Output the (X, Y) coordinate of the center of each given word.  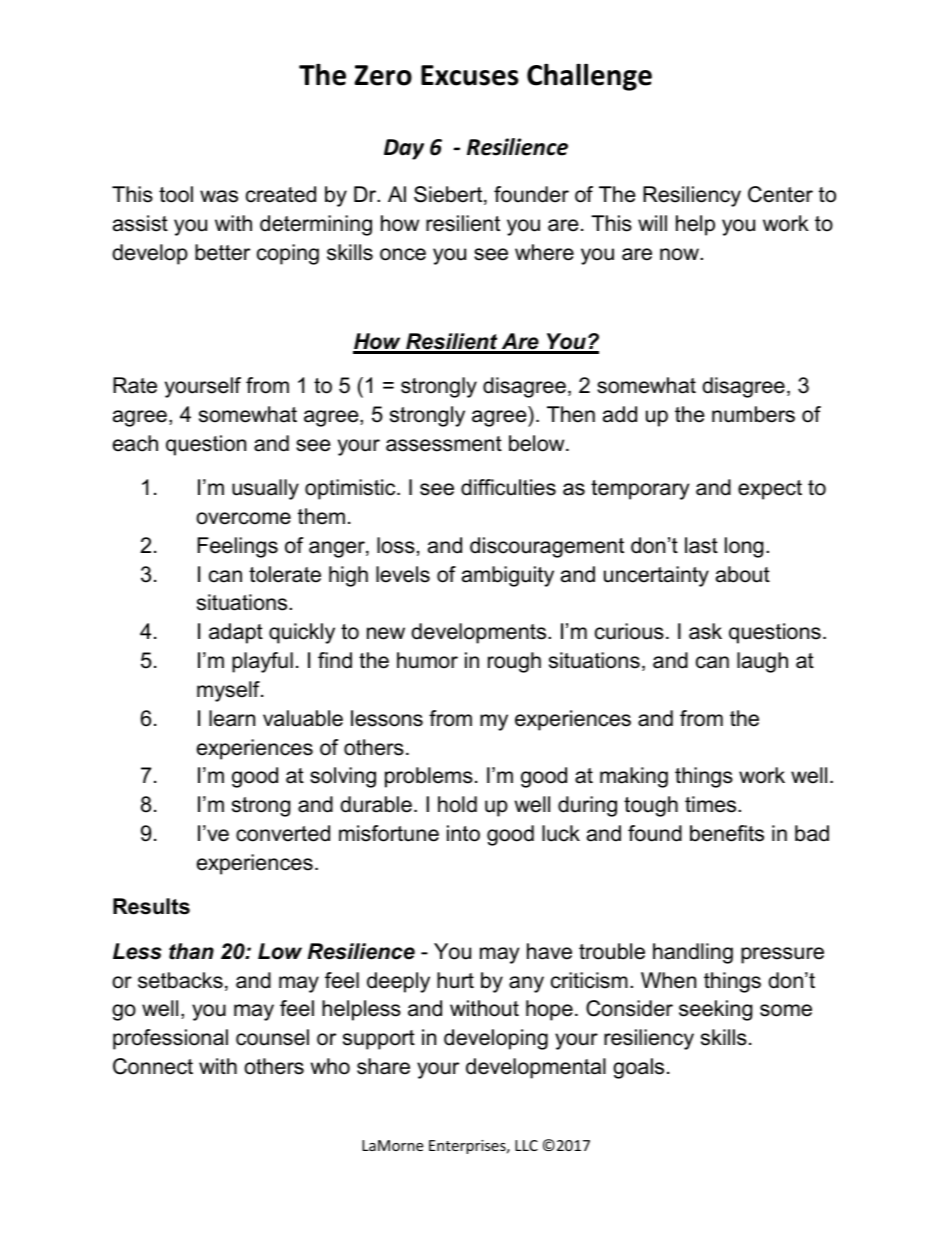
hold (457, 804)
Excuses (470, 75)
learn (232, 718)
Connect (153, 1066)
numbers (753, 414)
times (712, 804)
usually (265, 489)
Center (780, 194)
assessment (444, 444)
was (219, 196)
